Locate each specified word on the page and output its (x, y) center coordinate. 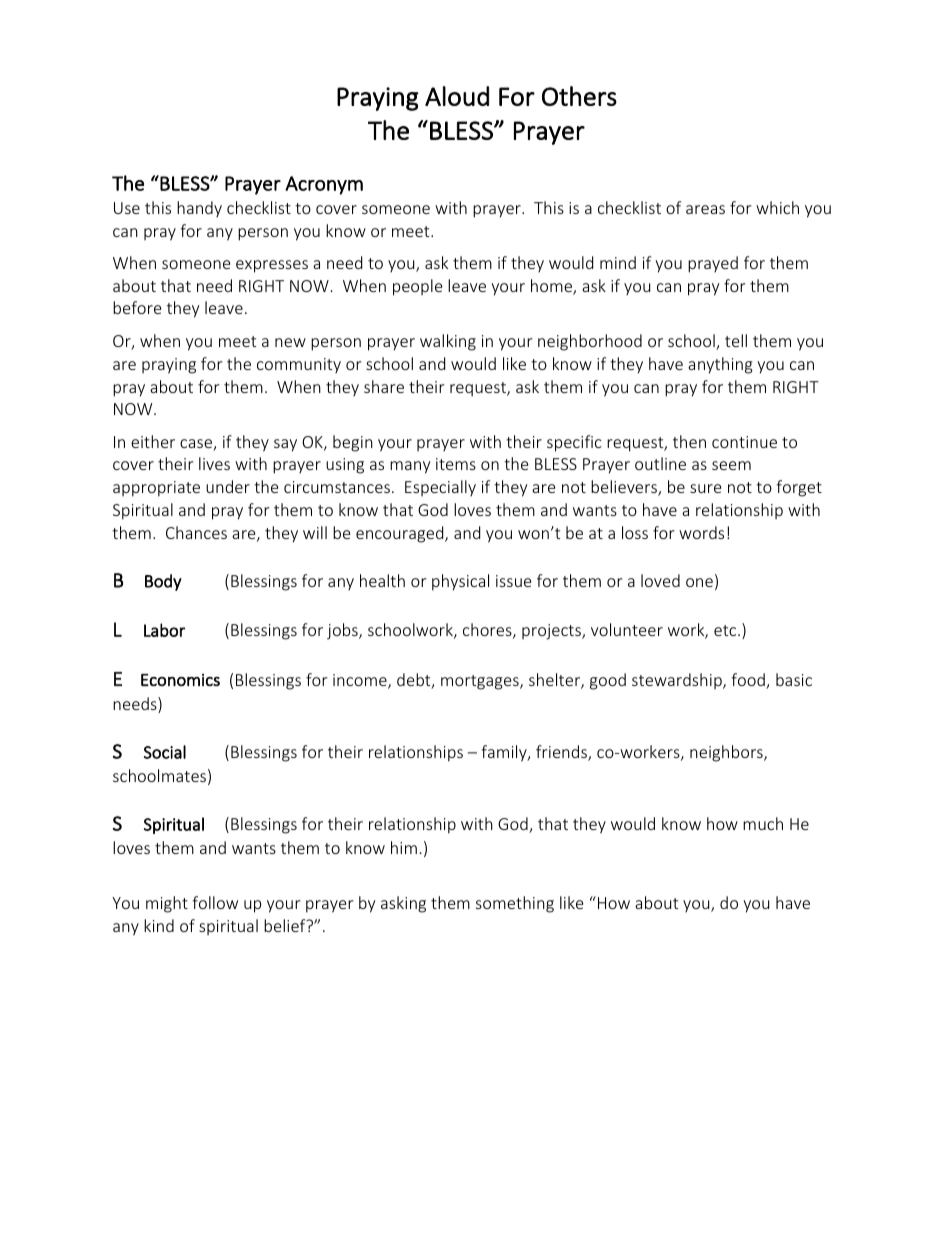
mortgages (481, 682)
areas (705, 209)
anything (720, 365)
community (299, 365)
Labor (164, 630)
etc (726, 630)
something (515, 904)
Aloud (457, 96)
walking (448, 342)
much (763, 823)
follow (215, 902)
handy (199, 209)
